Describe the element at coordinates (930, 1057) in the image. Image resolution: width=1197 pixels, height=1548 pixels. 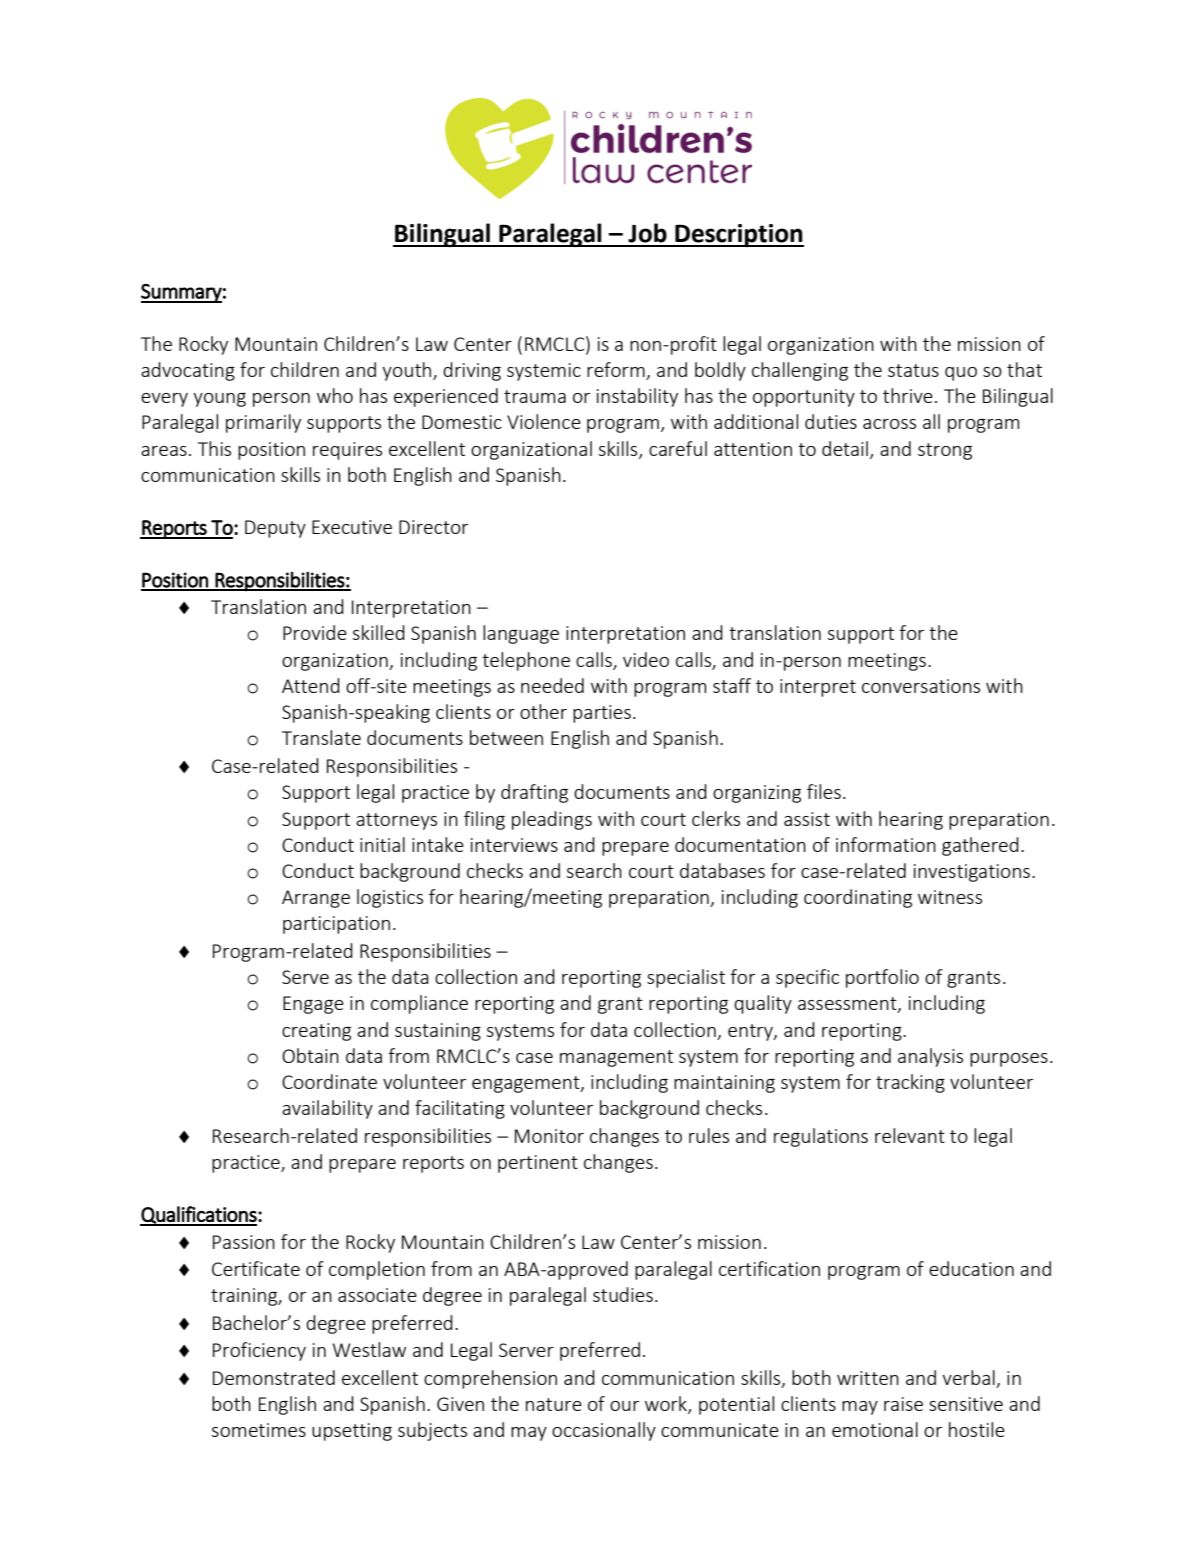
I see `analysis` at that location.
